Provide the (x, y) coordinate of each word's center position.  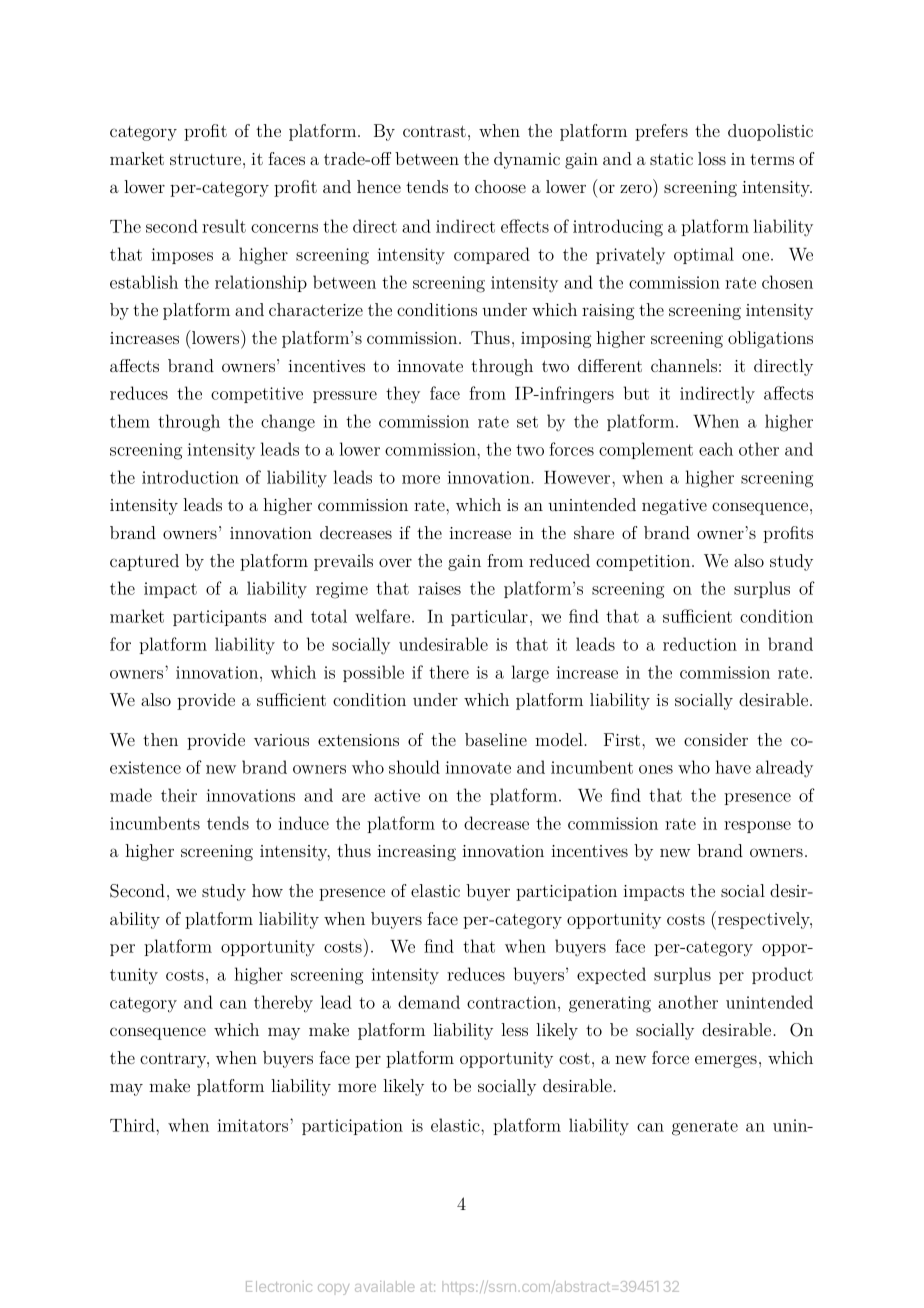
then (160, 739)
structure (207, 159)
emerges (726, 1061)
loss (712, 158)
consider (716, 739)
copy (333, 1289)
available (384, 1286)
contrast (434, 131)
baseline (496, 739)
